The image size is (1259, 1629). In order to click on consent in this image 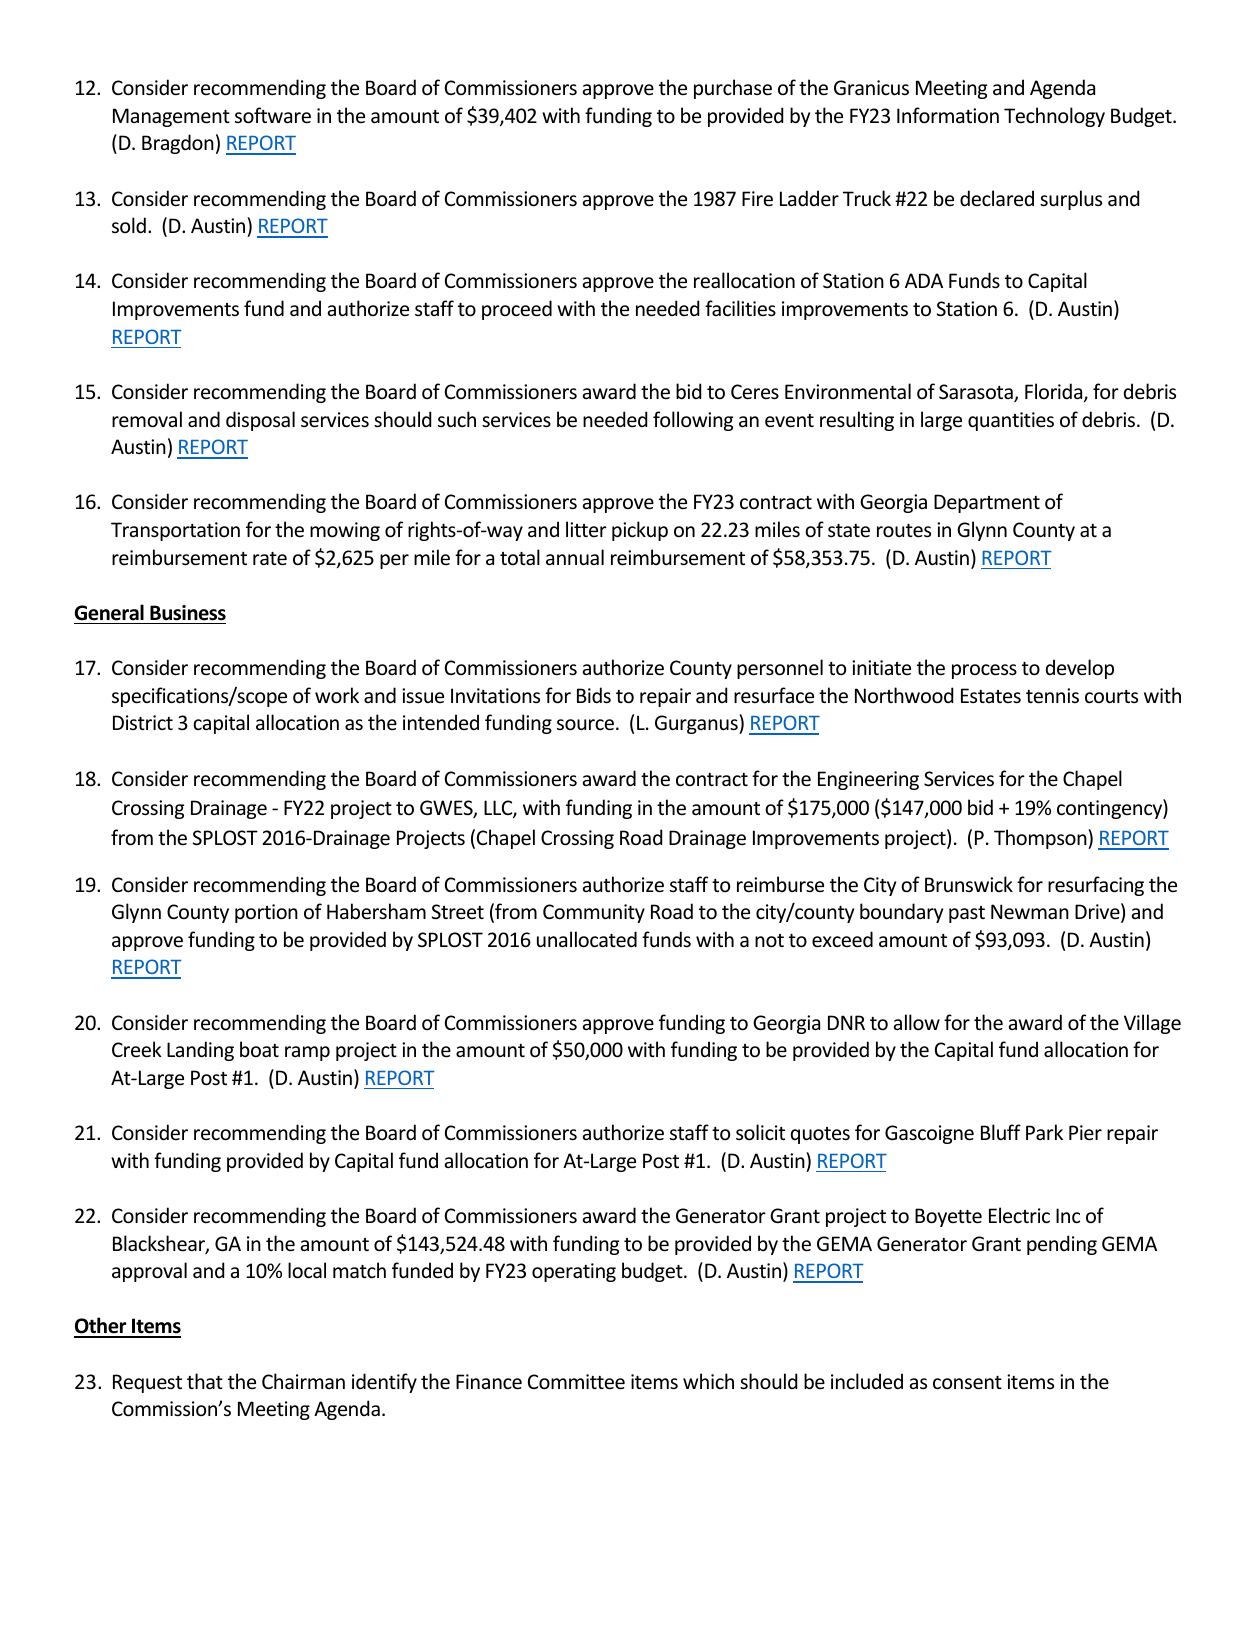, I will do `click(967, 1383)`.
